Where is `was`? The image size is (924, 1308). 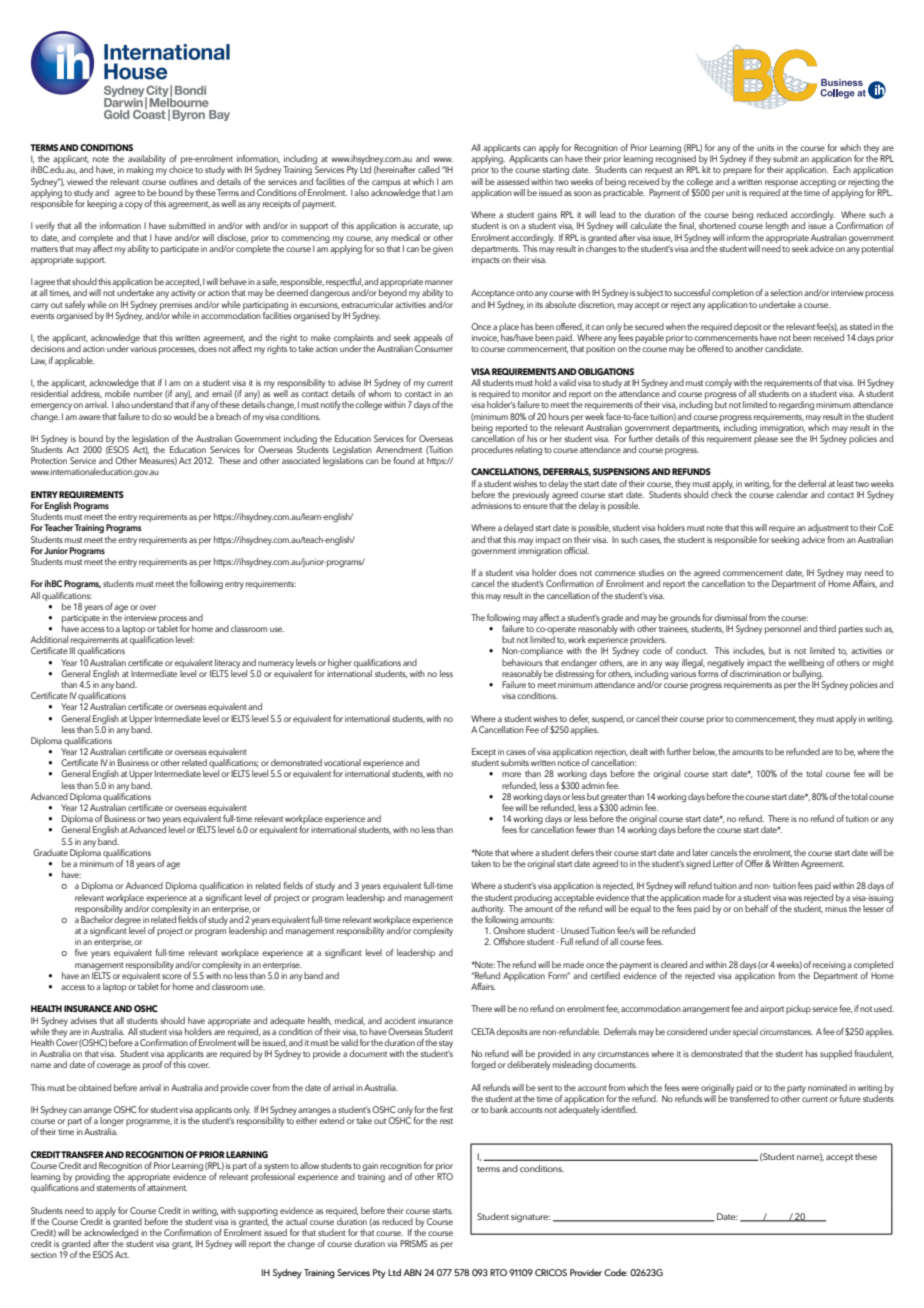
was is located at coordinates (795, 898).
